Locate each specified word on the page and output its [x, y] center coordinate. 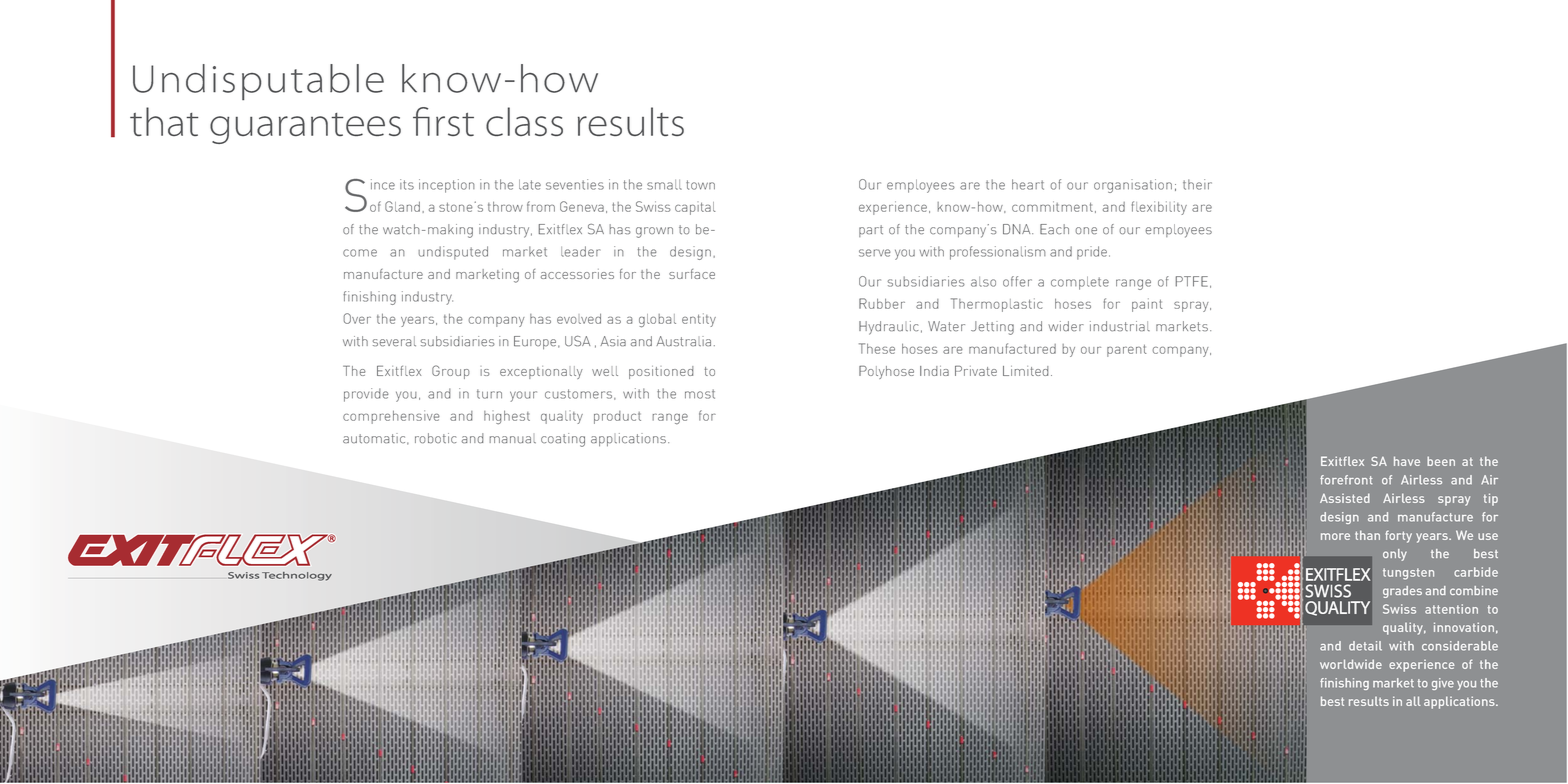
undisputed [453, 253]
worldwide [1351, 664]
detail [1365, 646]
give [1443, 684]
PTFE [1192, 281]
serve [874, 253]
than [1367, 535]
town [700, 185]
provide [366, 395]
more [1335, 536]
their [1197, 184]
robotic [436, 438]
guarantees [305, 128]
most [700, 394]
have [1407, 461]
